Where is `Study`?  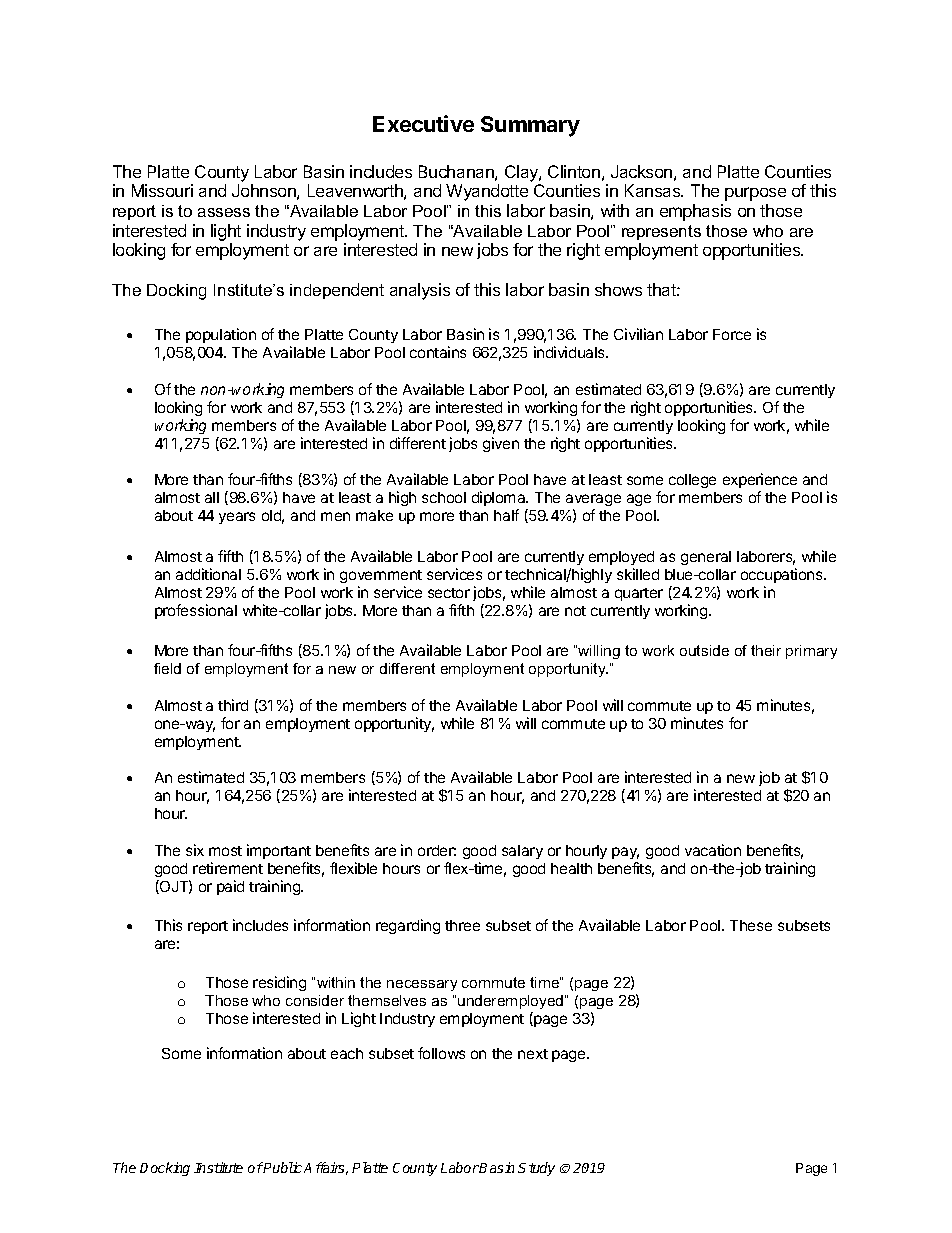 Study is located at coordinates (536, 1169).
